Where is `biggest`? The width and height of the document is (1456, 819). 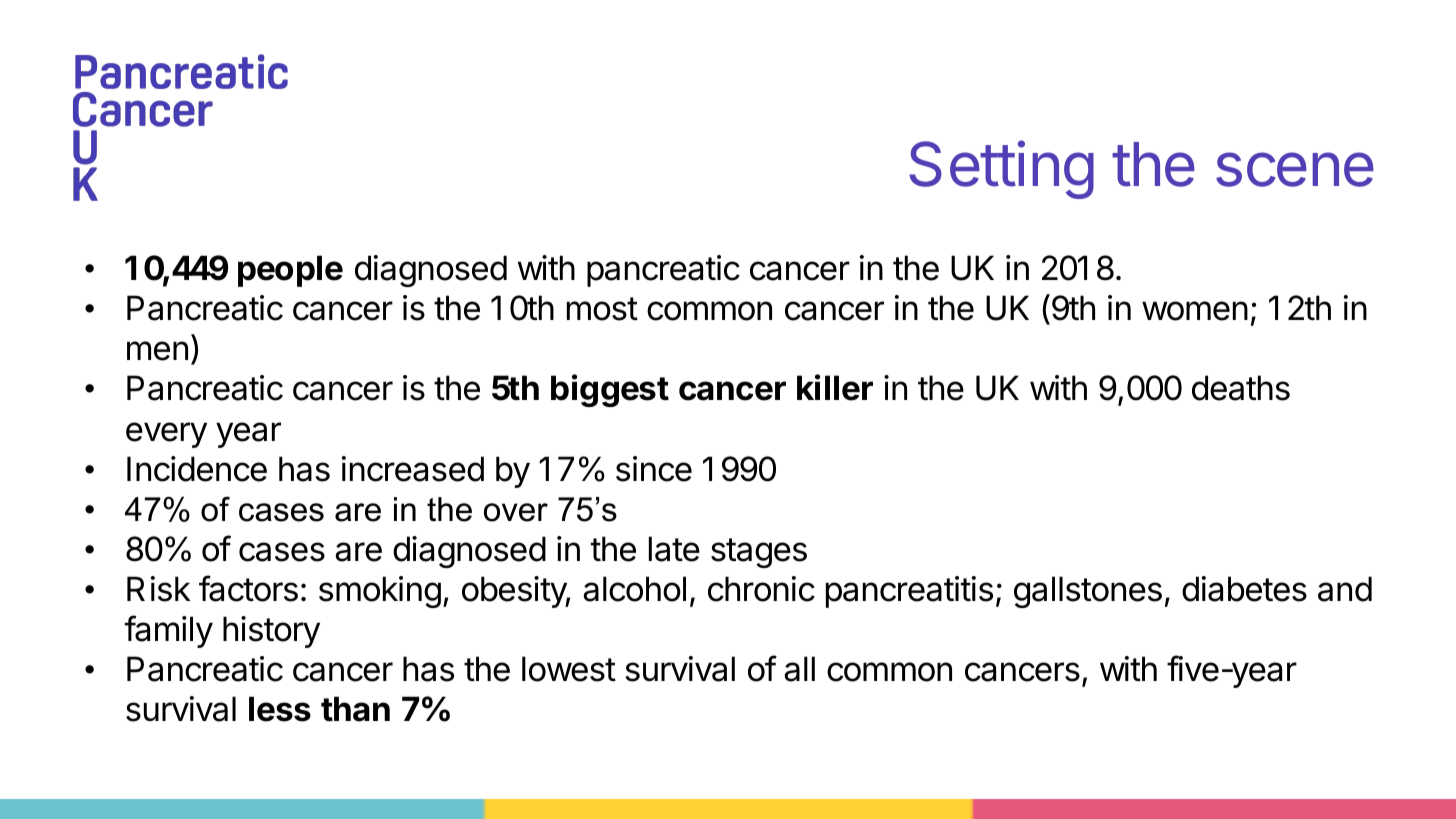 biggest is located at coordinates (610, 390).
